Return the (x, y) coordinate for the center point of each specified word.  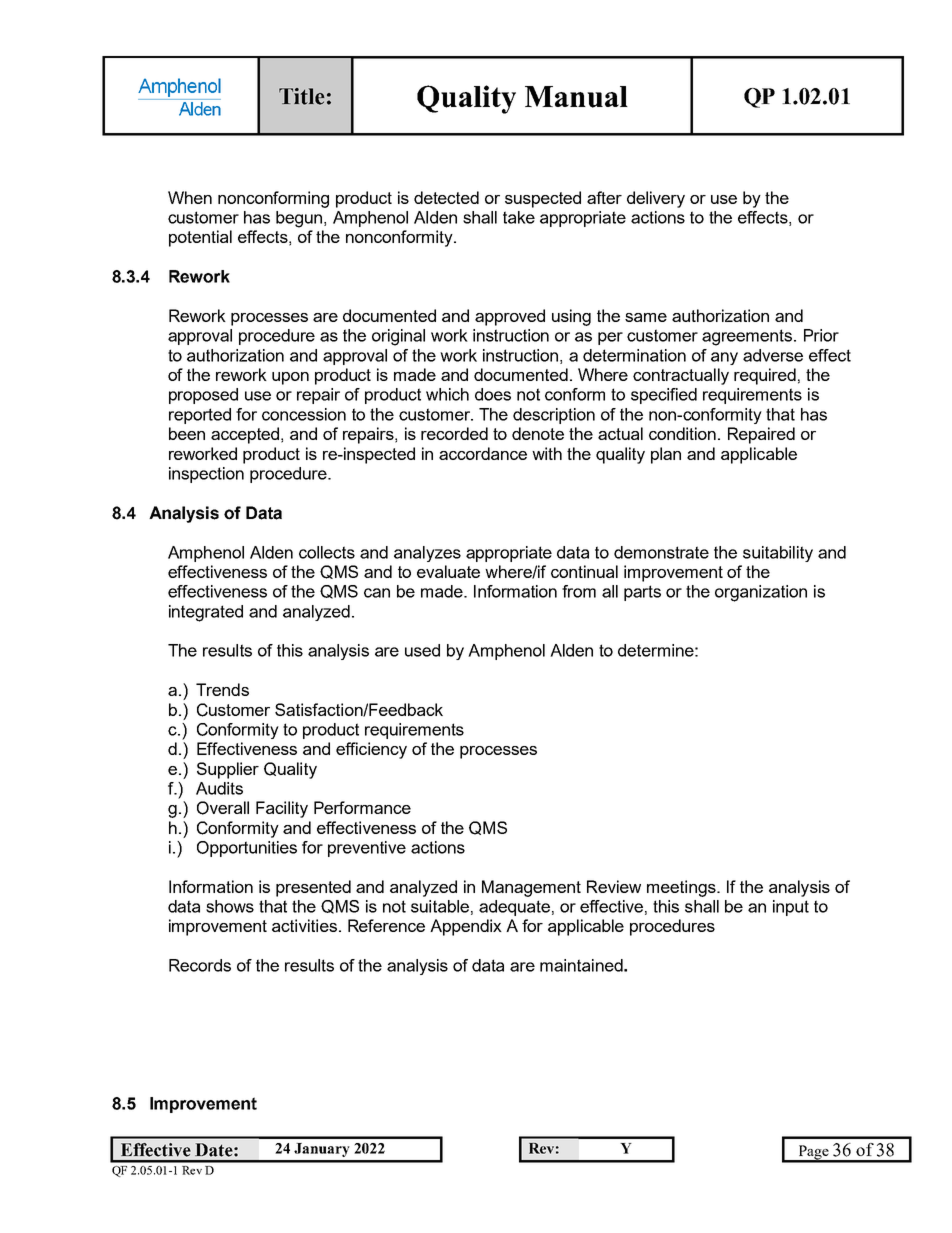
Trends (222, 689)
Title (302, 96)
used (422, 650)
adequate (514, 908)
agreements (748, 337)
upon (290, 378)
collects (327, 552)
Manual (576, 97)
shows (230, 906)
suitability (778, 554)
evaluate (448, 571)
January (321, 1150)
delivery (656, 199)
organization (761, 593)
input (791, 908)
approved (510, 317)
